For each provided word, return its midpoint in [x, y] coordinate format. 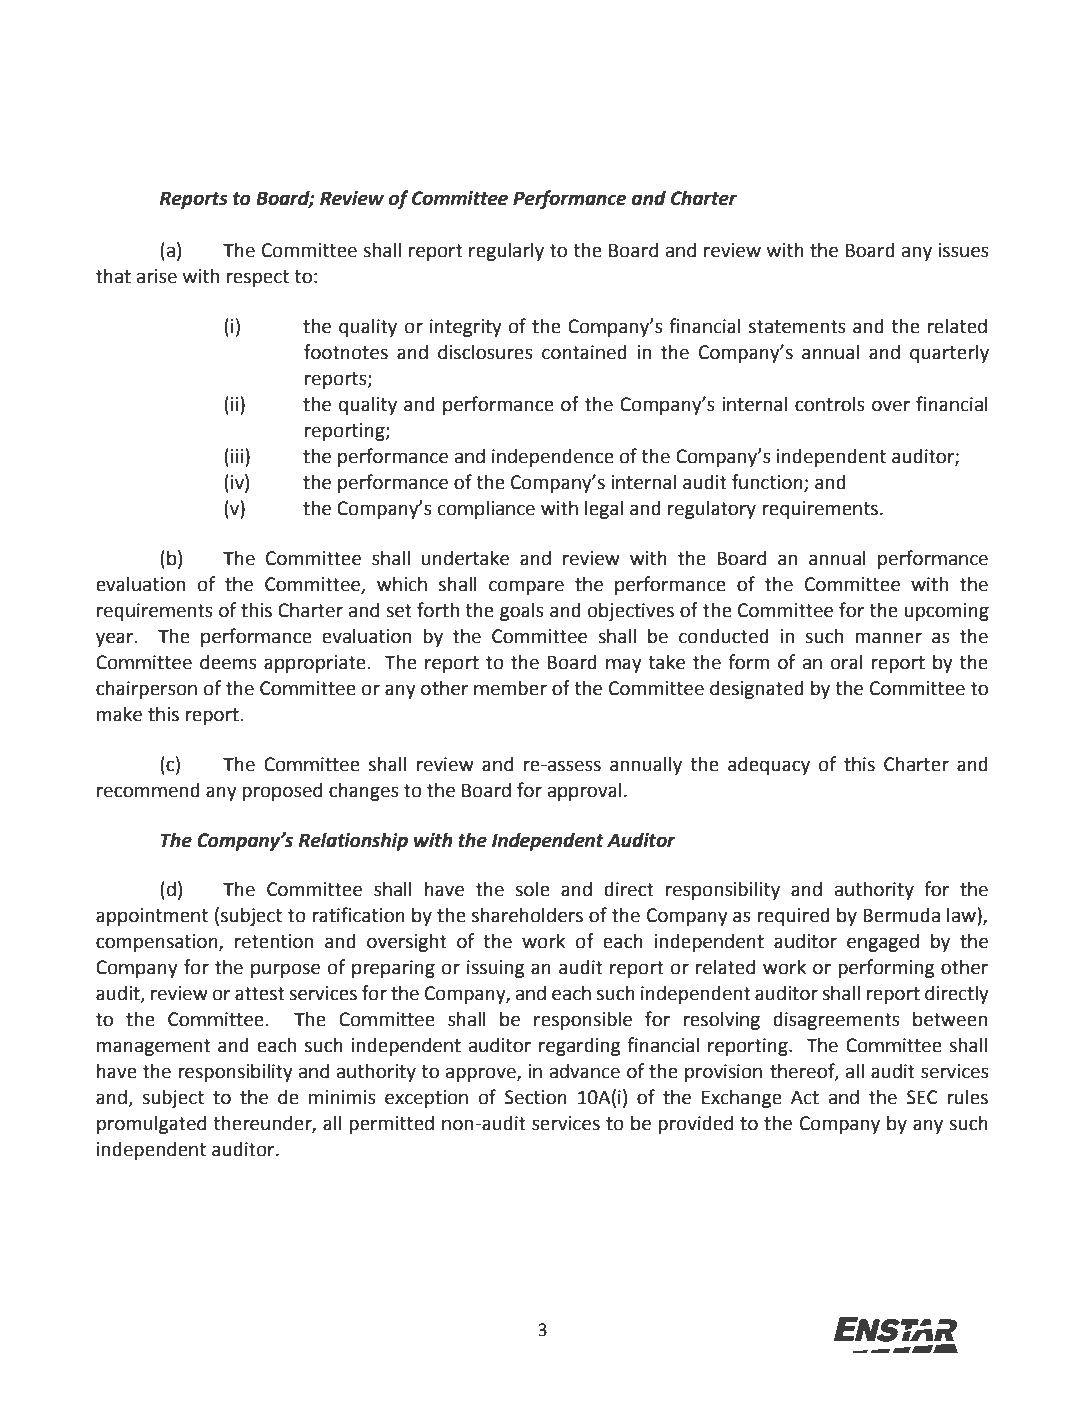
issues [963, 250]
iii [238, 455]
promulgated [151, 1124]
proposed [282, 791]
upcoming [946, 612]
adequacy [769, 765]
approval [585, 791]
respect [257, 278]
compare [526, 587]
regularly [506, 251]
